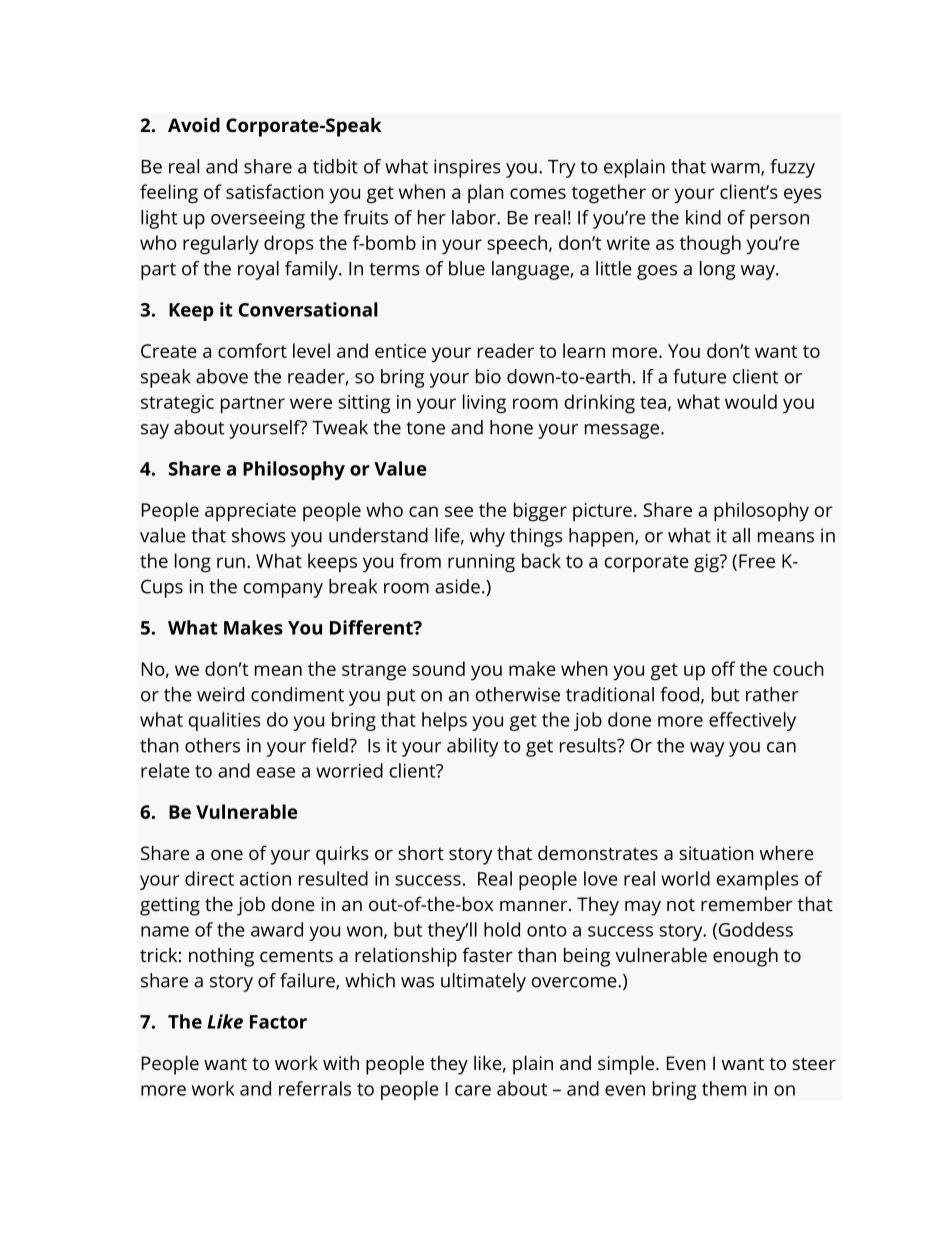  Describe the element at coordinates (209, 878) in the document. I see `direct` at that location.
